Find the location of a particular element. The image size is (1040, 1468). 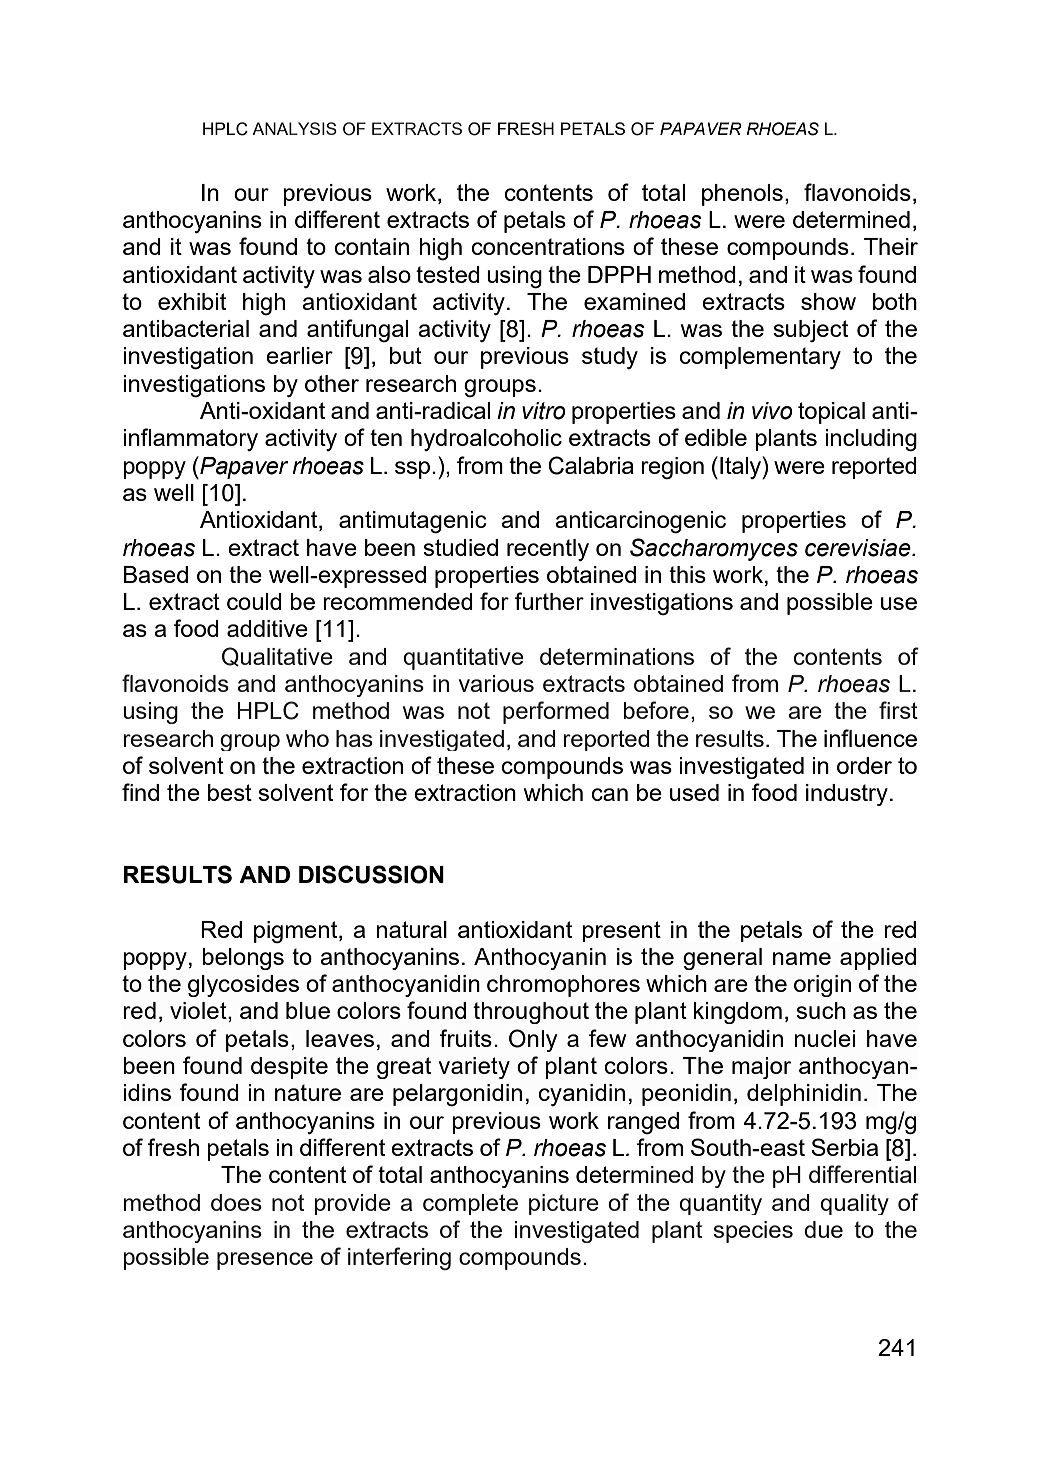

various is located at coordinates (496, 683).
